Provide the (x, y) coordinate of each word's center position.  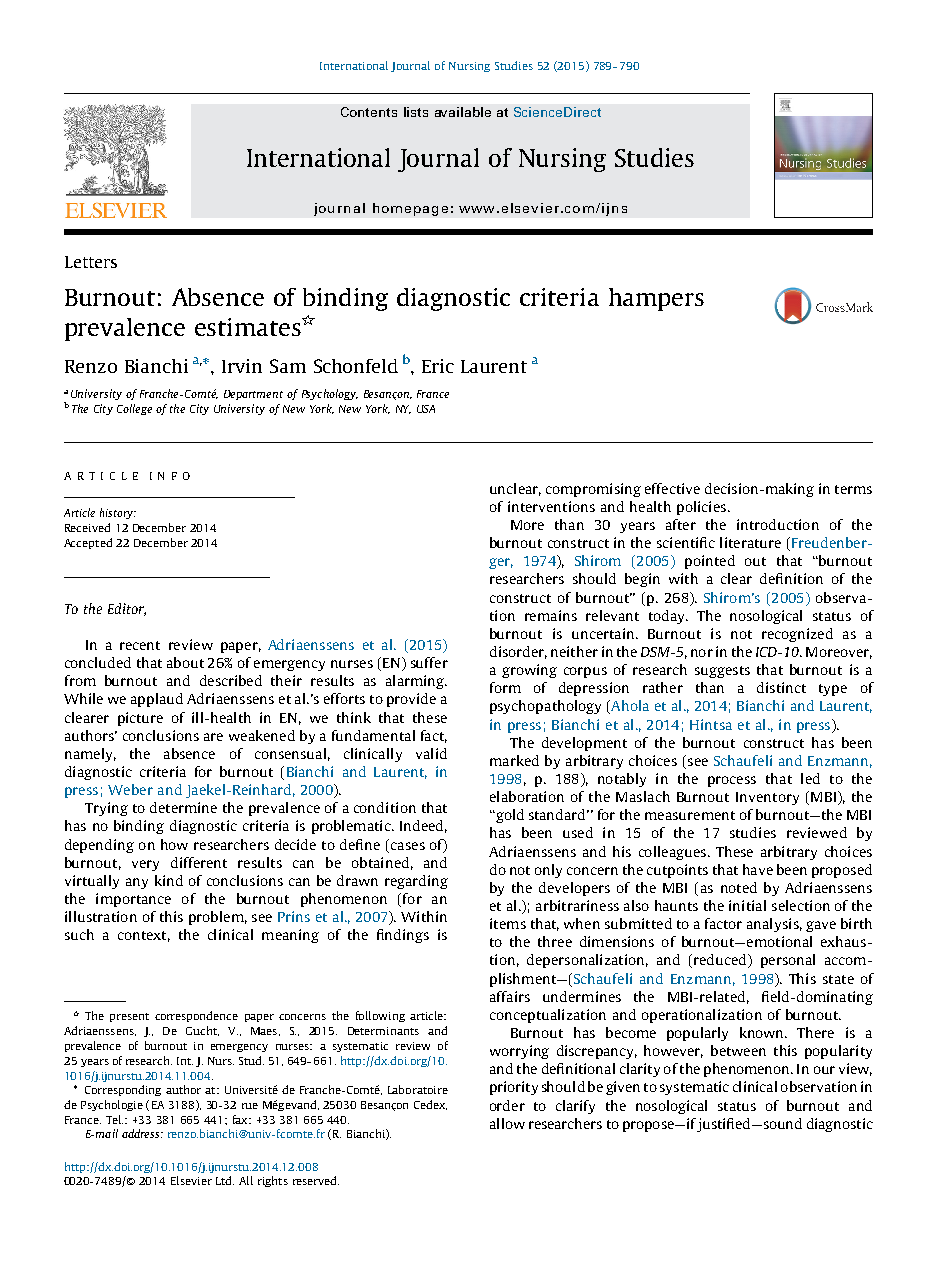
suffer (429, 662)
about (185, 662)
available (463, 112)
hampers (656, 299)
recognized (797, 635)
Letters (91, 262)
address (142, 1133)
